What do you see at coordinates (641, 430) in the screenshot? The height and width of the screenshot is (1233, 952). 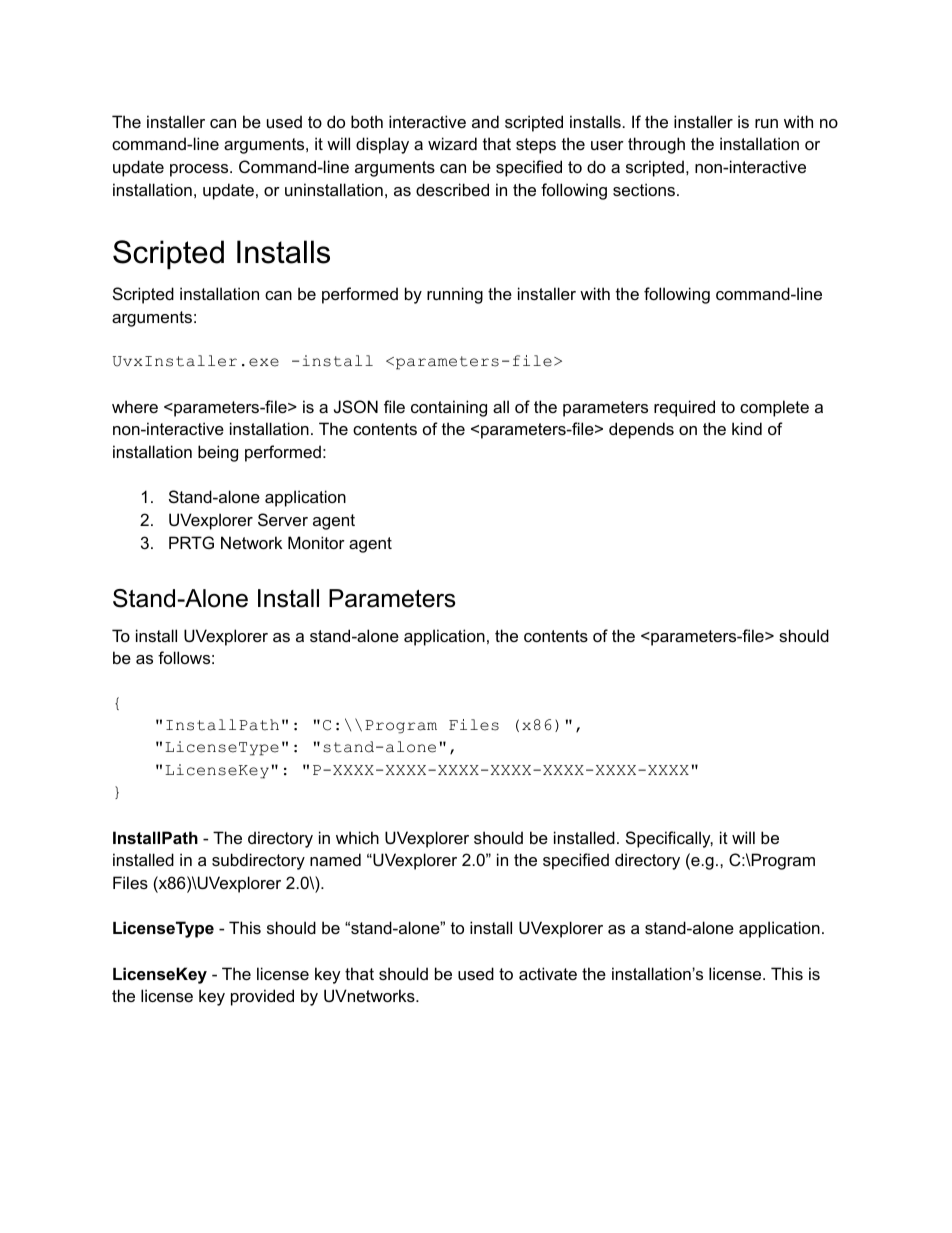 I see `depends` at bounding box center [641, 430].
